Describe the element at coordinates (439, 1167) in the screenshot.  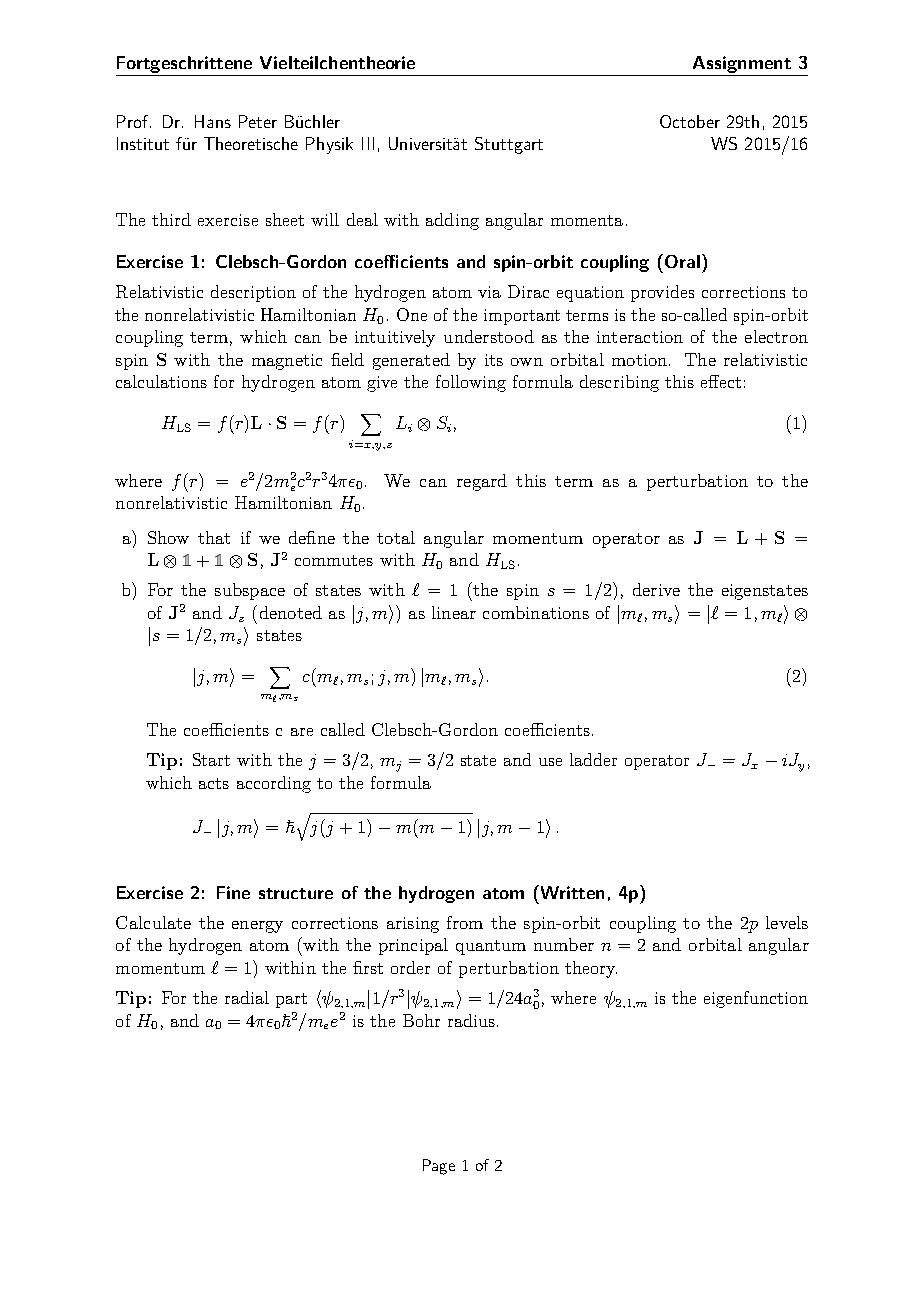
I see `Page` at that location.
